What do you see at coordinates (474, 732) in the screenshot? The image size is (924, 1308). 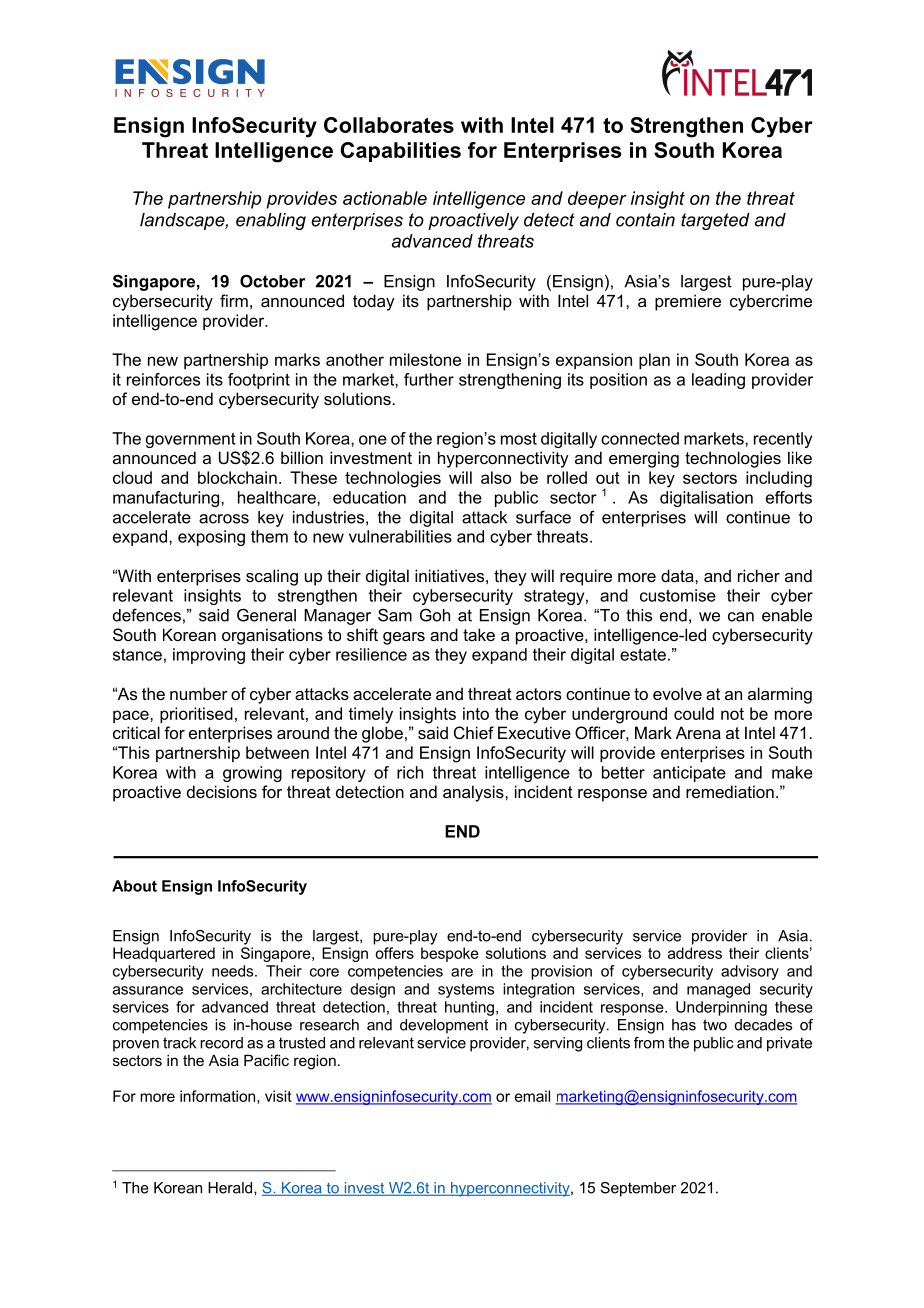 I see `Chief` at bounding box center [474, 732].
